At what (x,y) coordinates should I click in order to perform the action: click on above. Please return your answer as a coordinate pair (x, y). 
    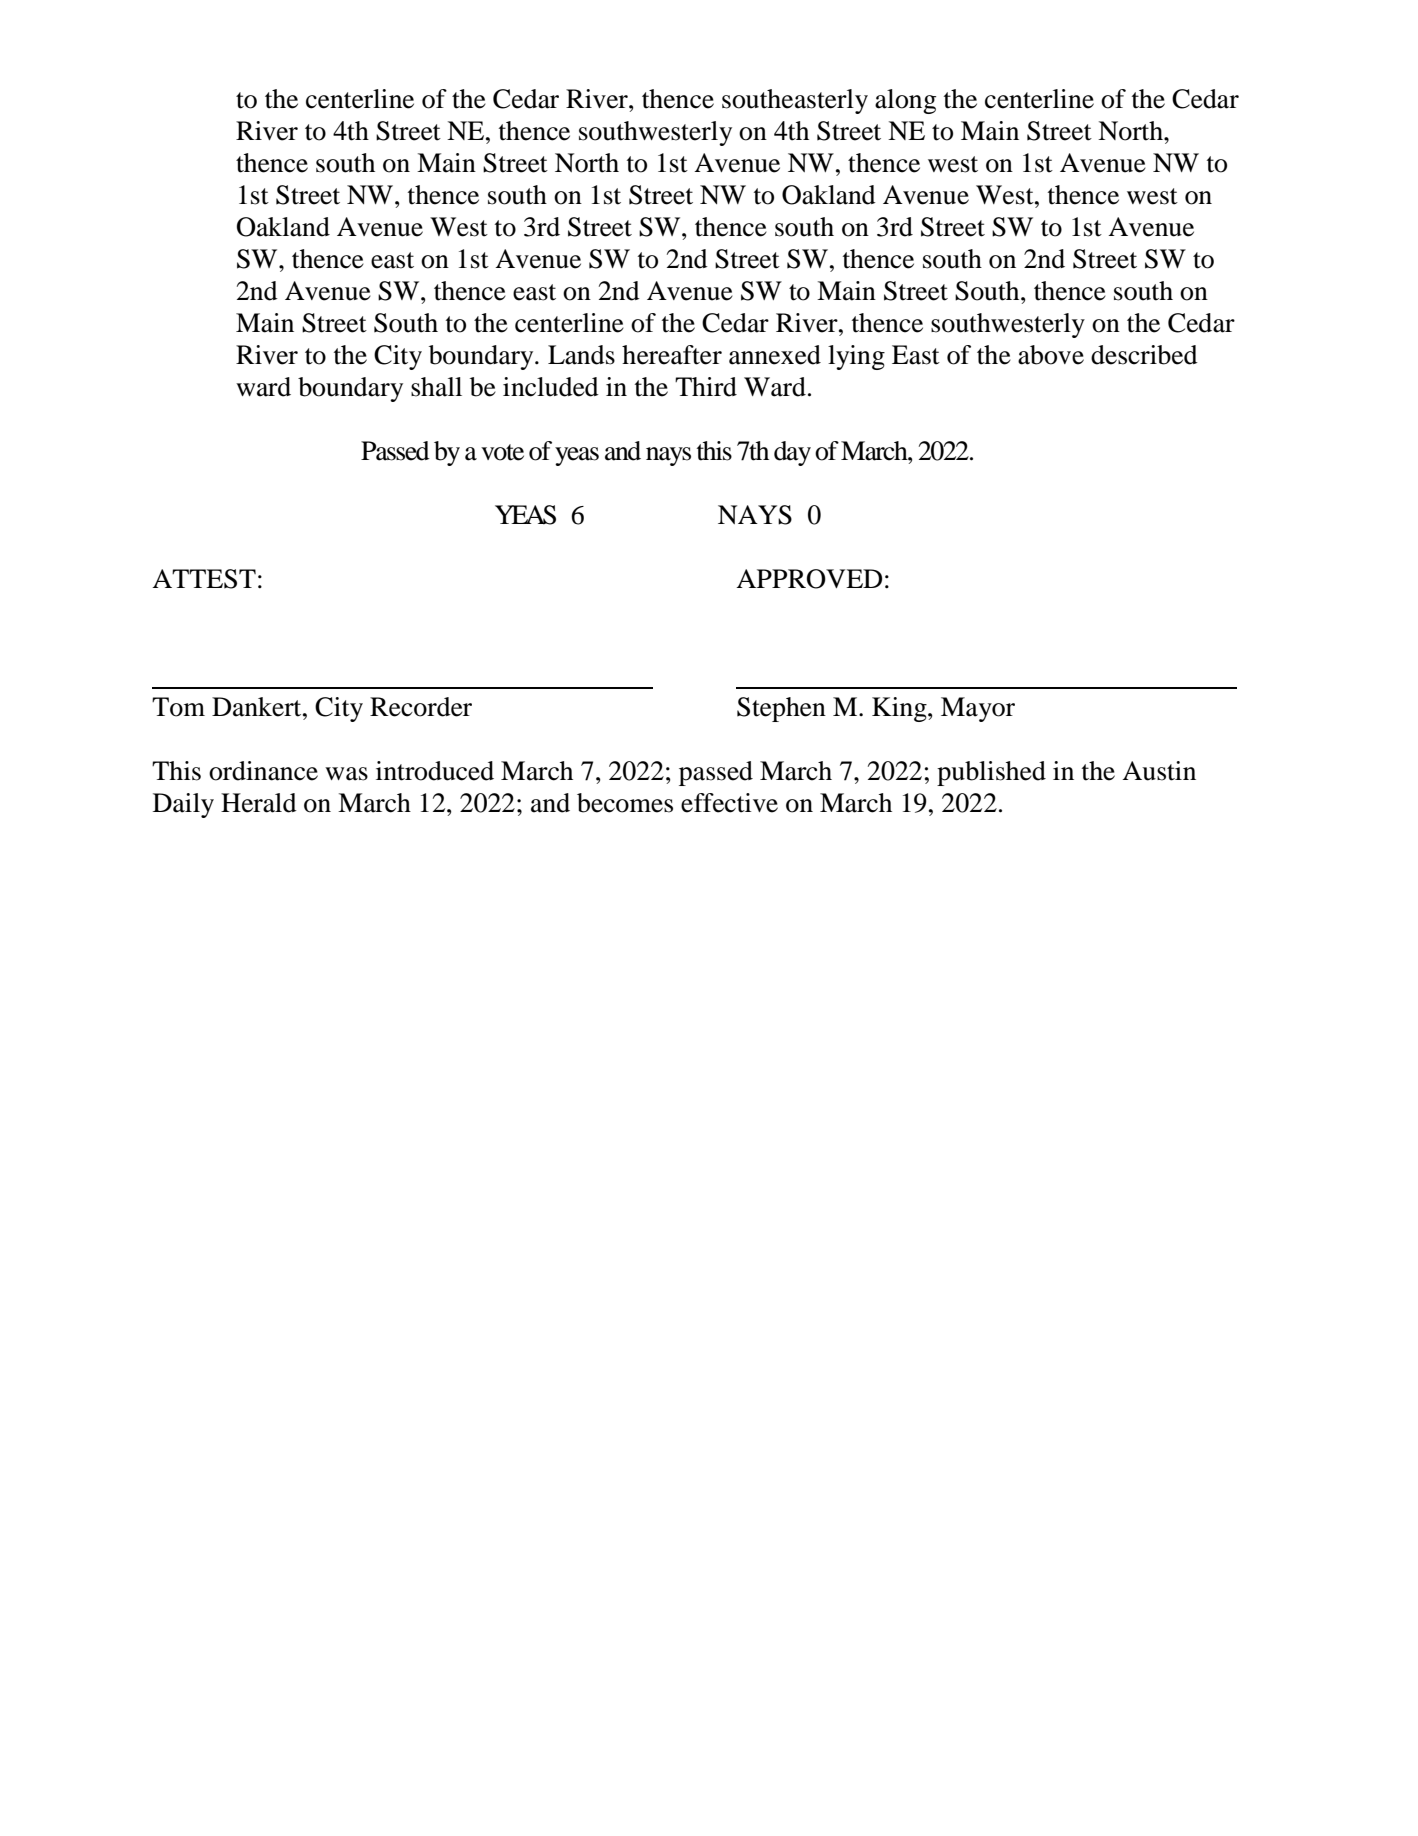
    Looking at the image, I should click on (1051, 355).
